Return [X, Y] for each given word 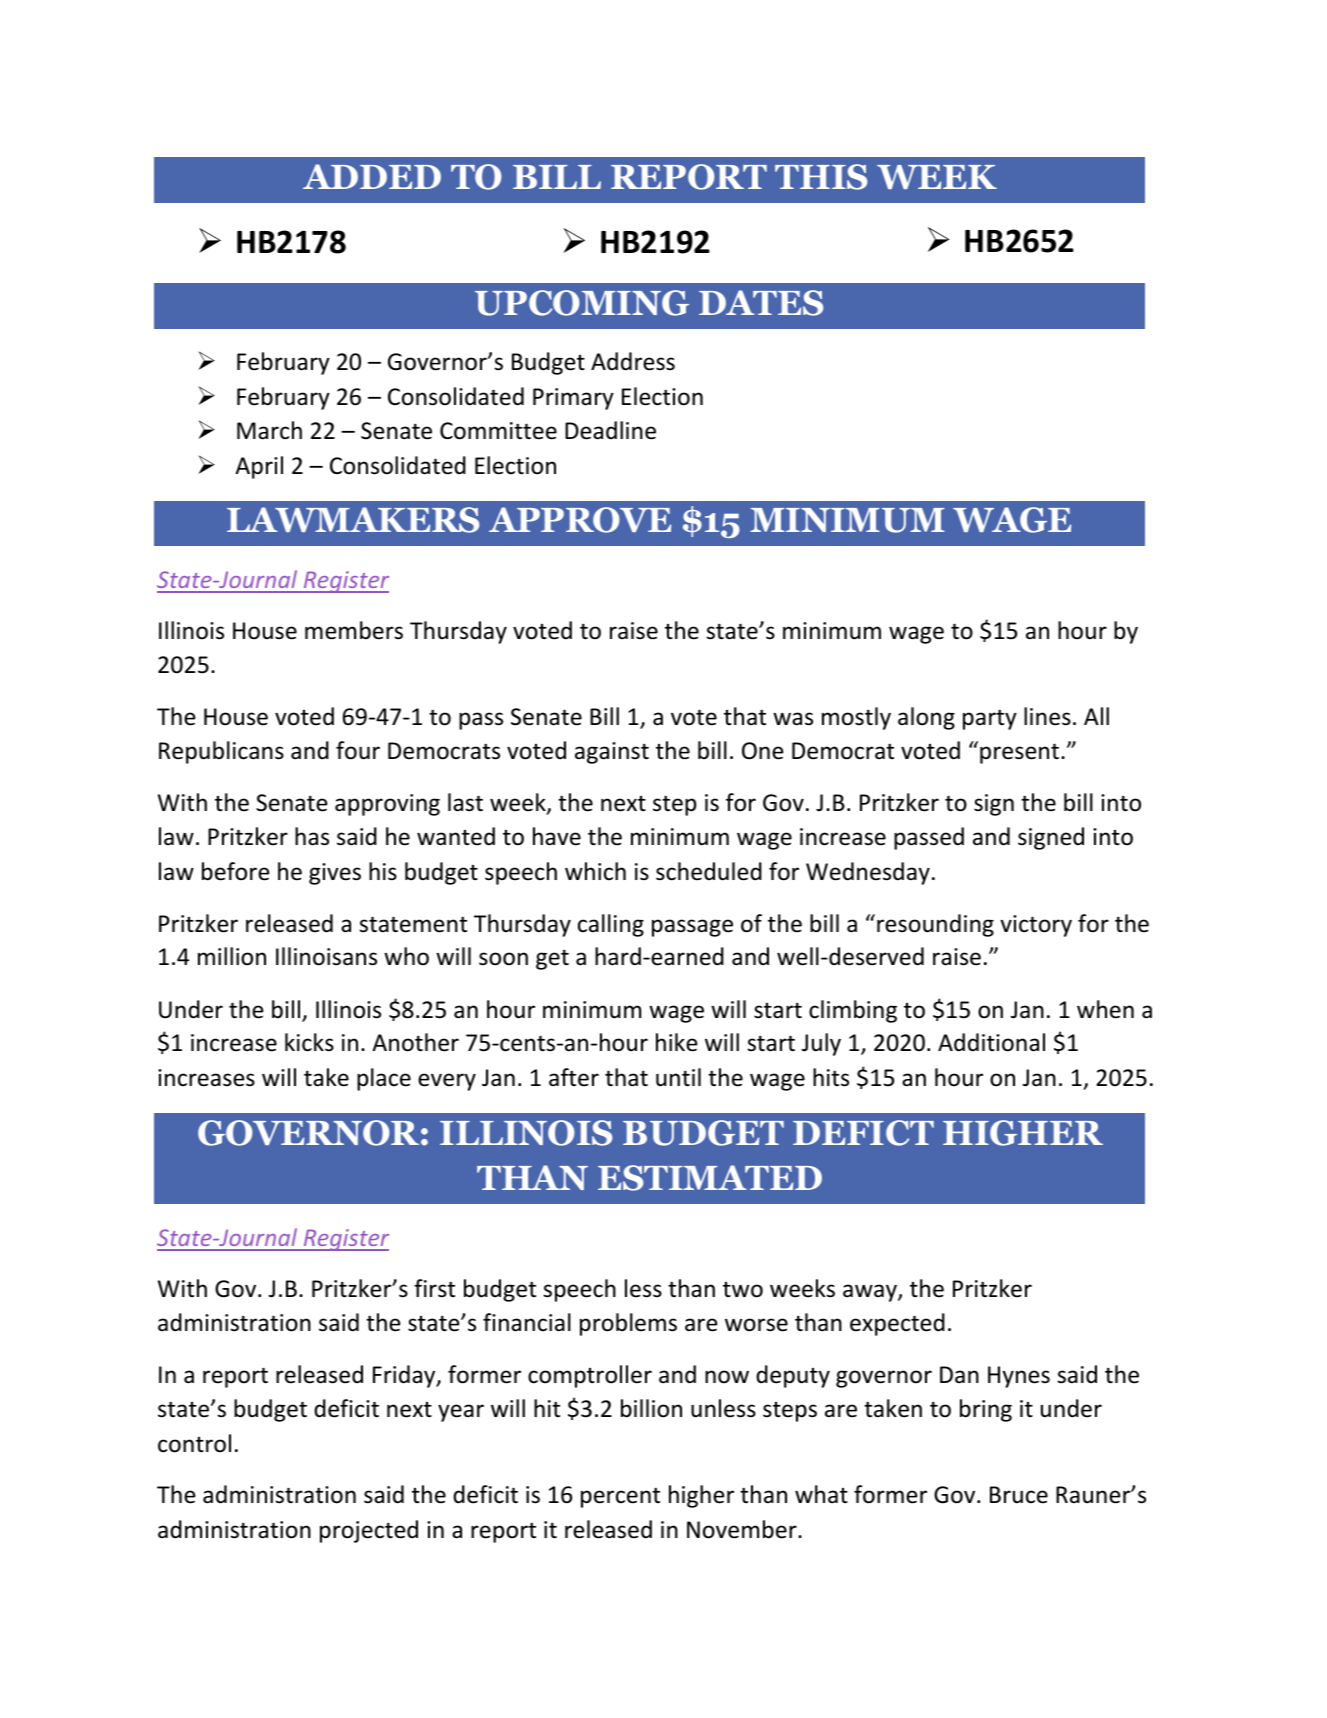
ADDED [372, 176]
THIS [821, 177]
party [990, 719]
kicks [309, 1042]
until [678, 1077]
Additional [991, 1042]
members [354, 630]
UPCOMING [582, 303]
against [612, 753]
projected [369, 1531]
